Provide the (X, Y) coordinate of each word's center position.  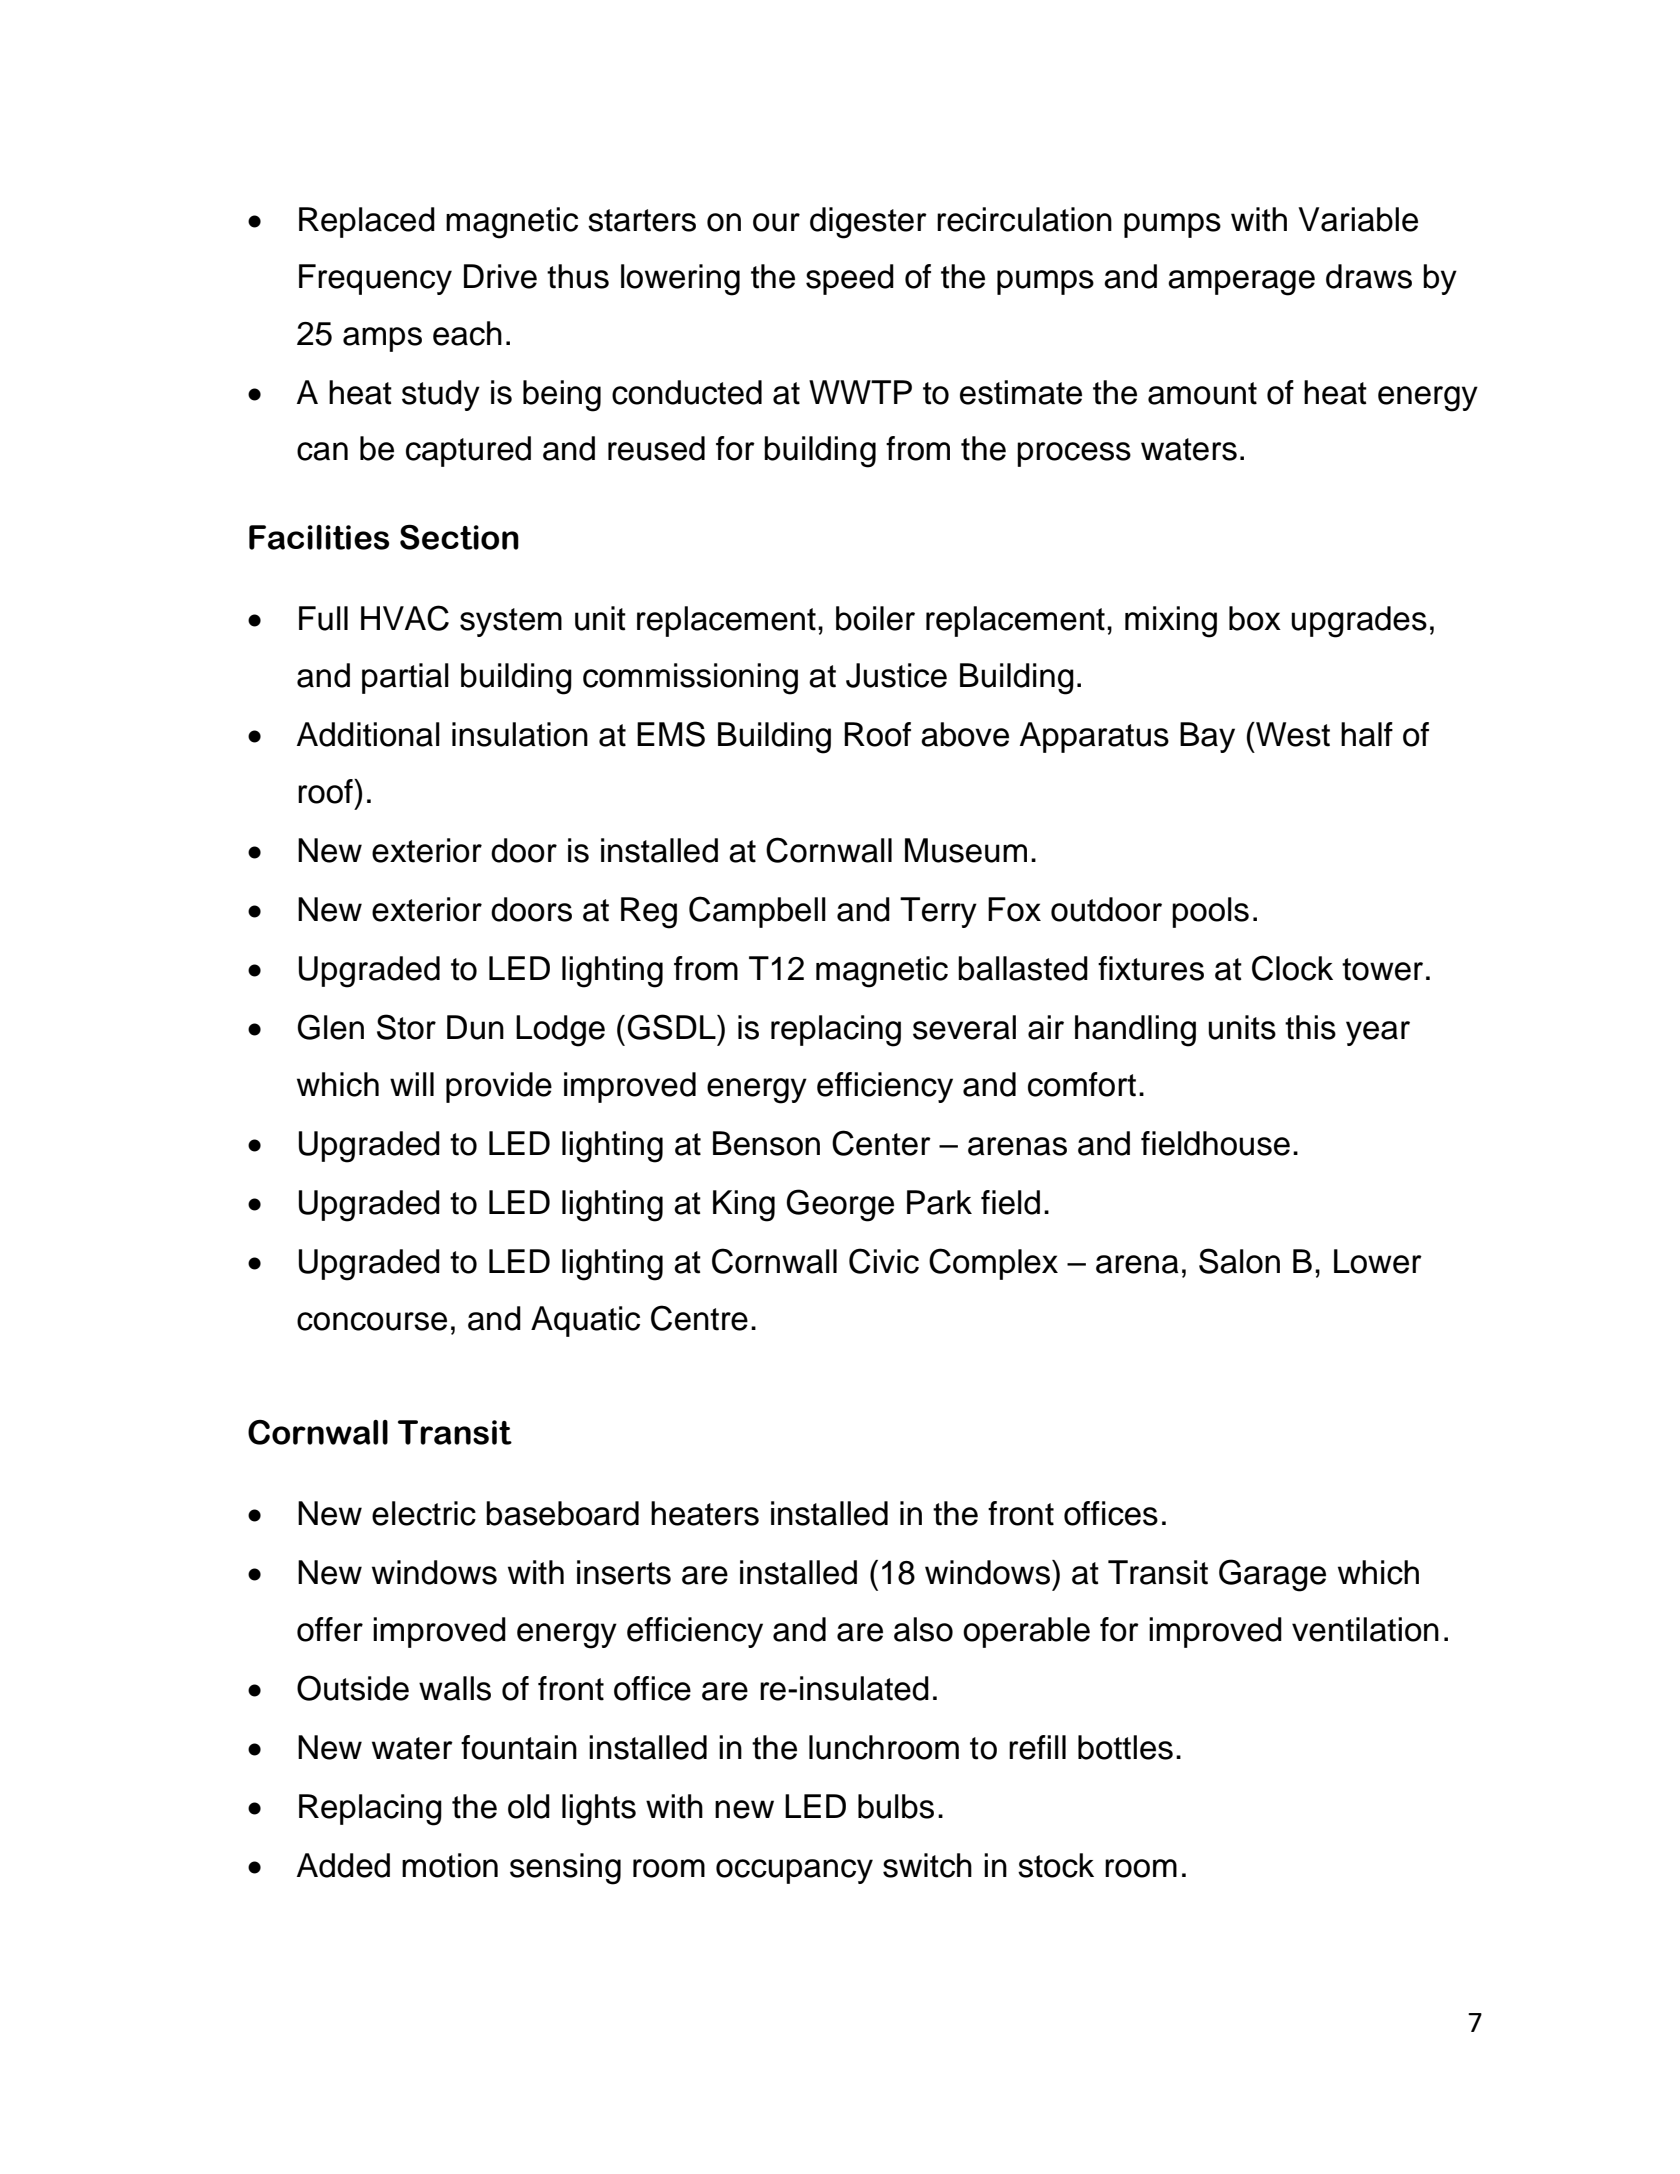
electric (424, 1513)
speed (850, 279)
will (412, 1084)
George (840, 1205)
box (1255, 618)
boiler (875, 618)
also (923, 1629)
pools (1210, 912)
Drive (500, 276)
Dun (475, 1027)
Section (459, 537)
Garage (1272, 1575)
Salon (1239, 1261)
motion (450, 1865)
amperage (1241, 283)
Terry (938, 912)
